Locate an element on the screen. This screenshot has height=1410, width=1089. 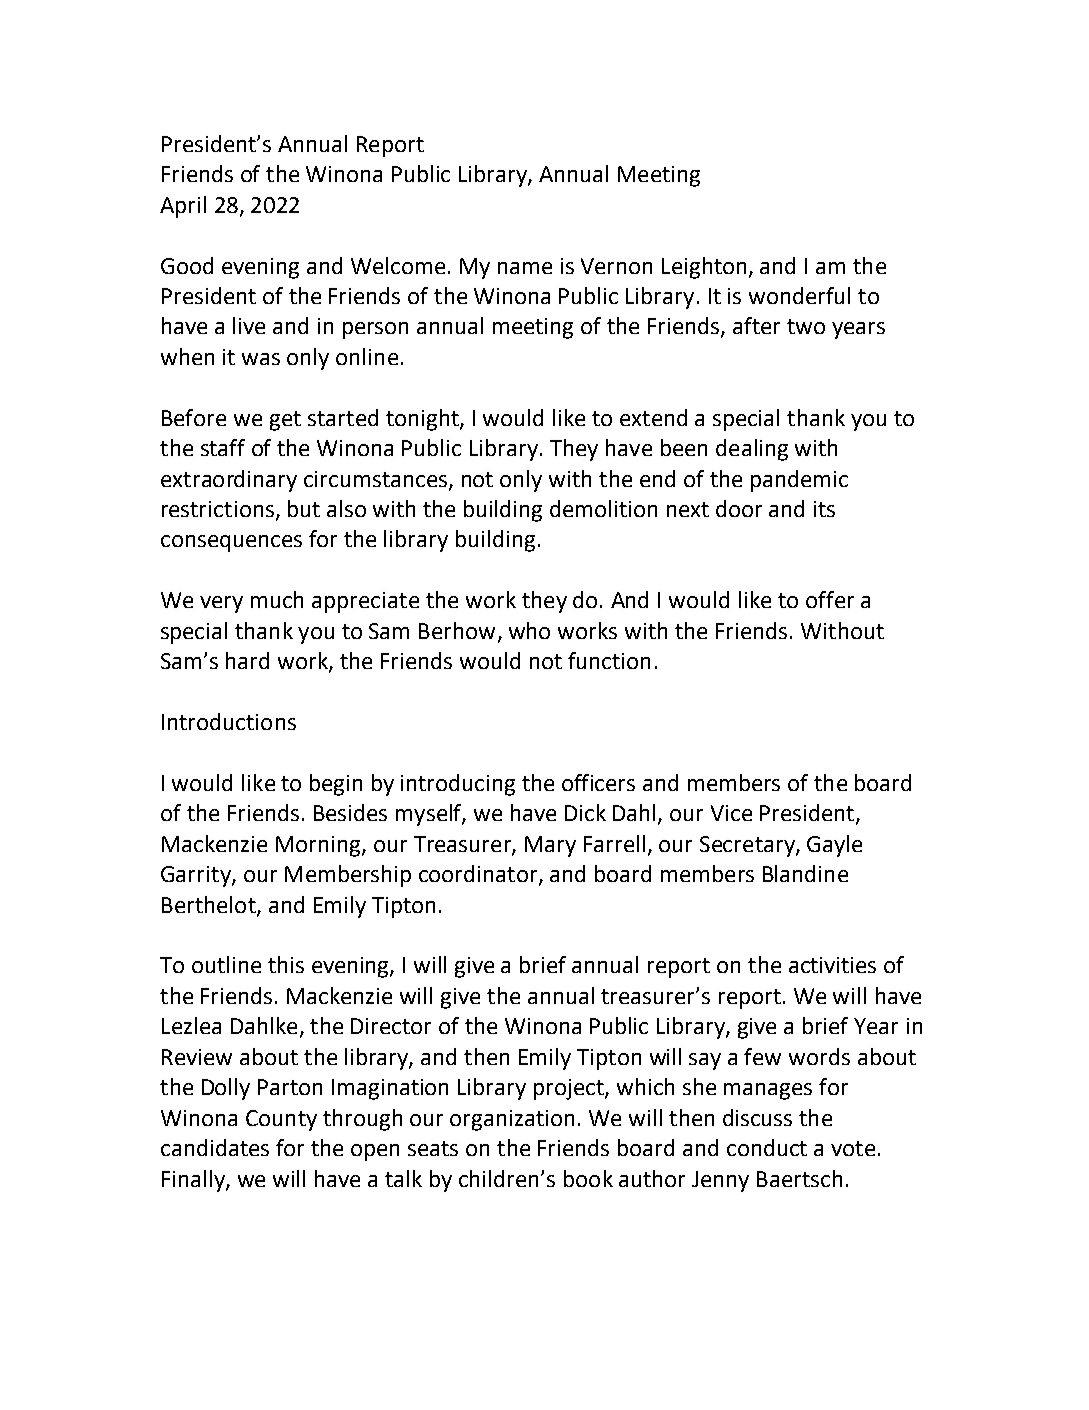
conduct is located at coordinates (767, 1147).
